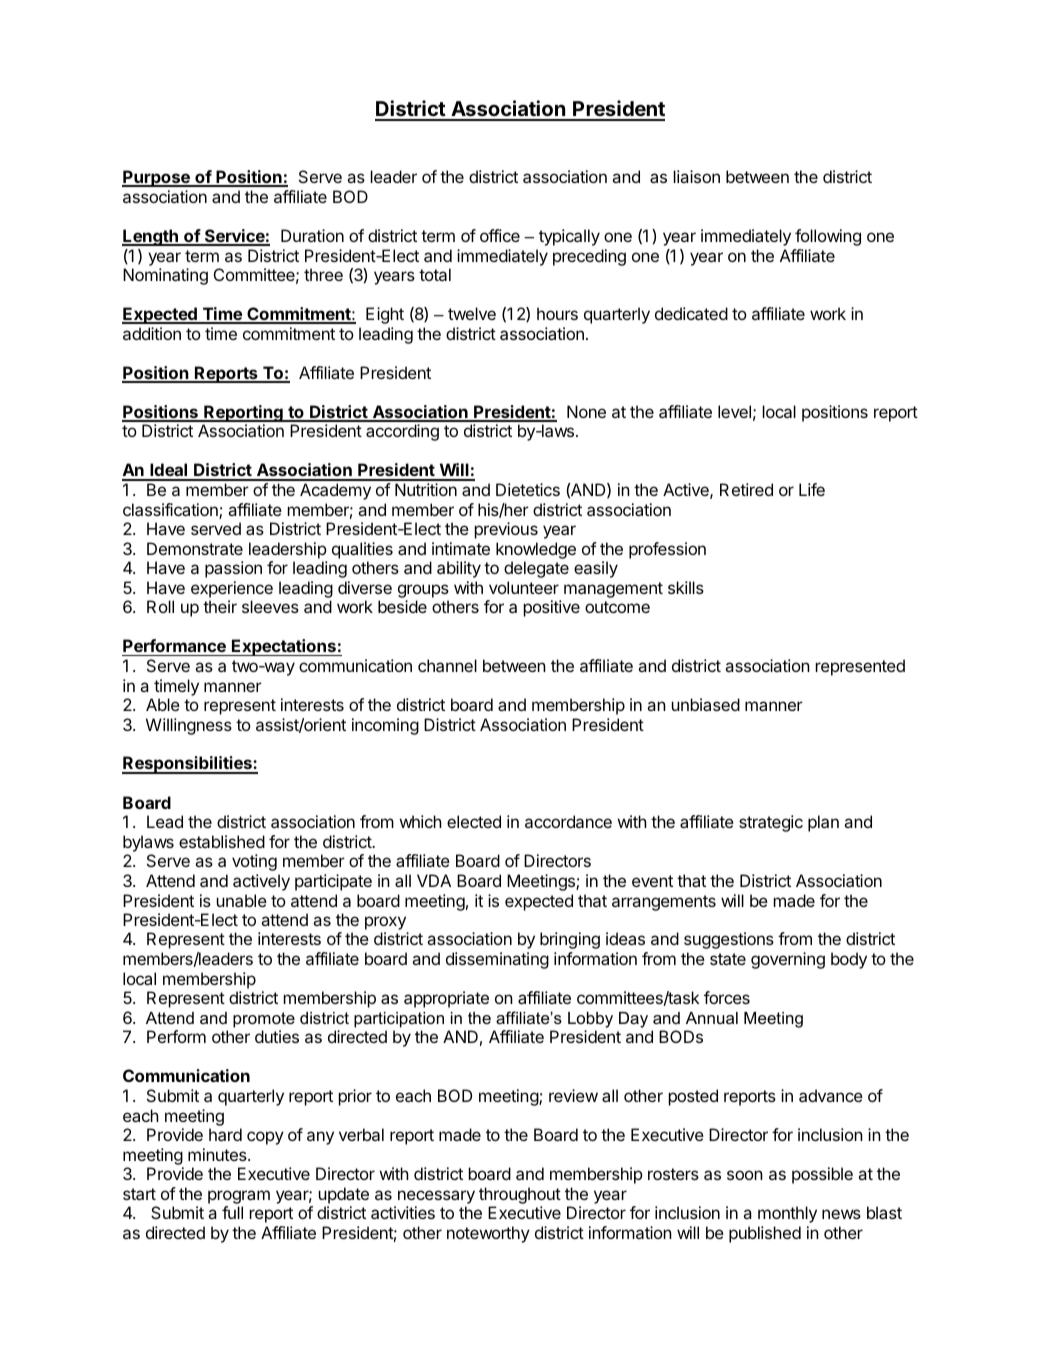  I want to click on Demonstrate, so click(195, 548).
